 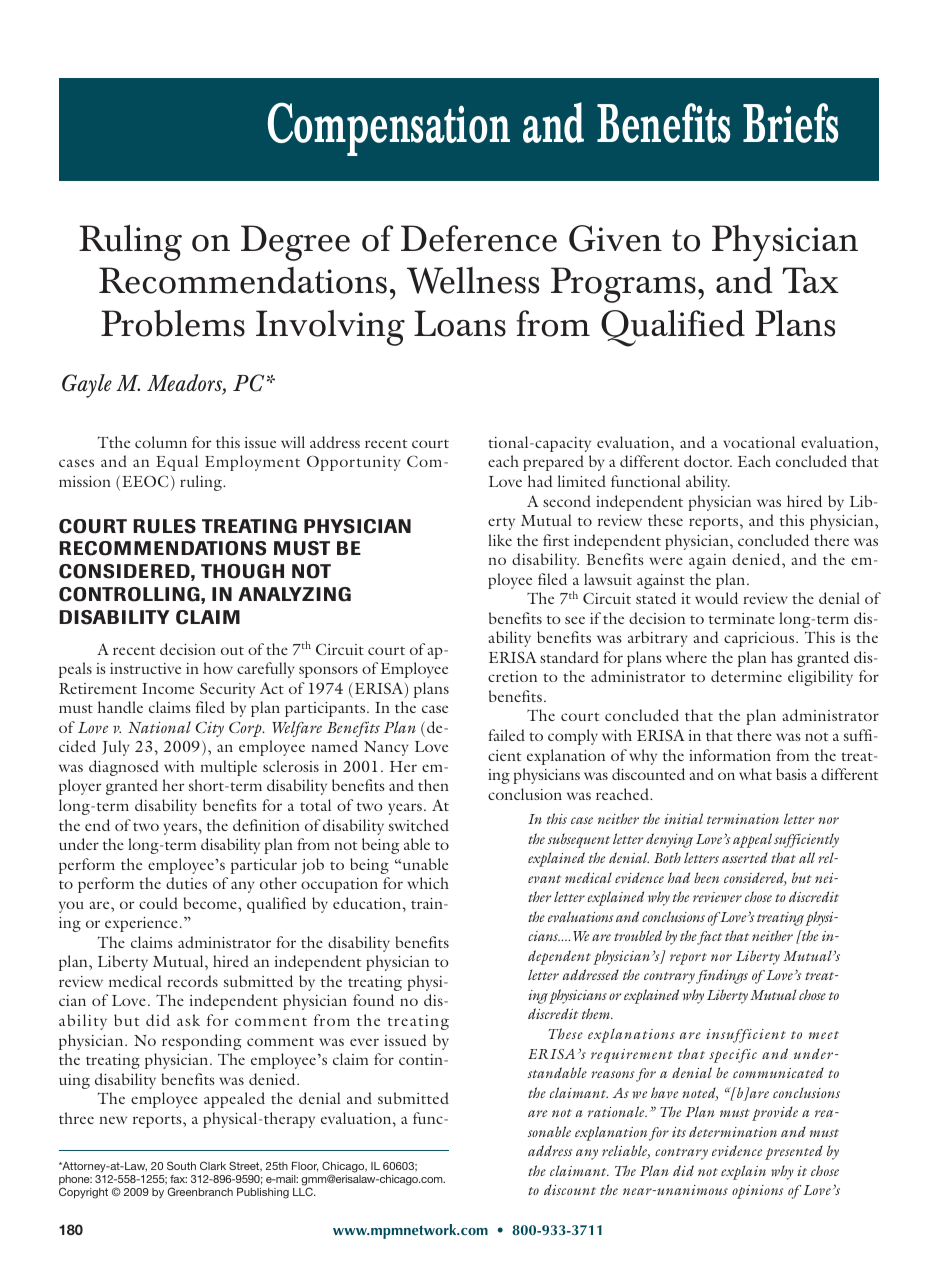 I want to click on Problems, so click(x=173, y=323).
